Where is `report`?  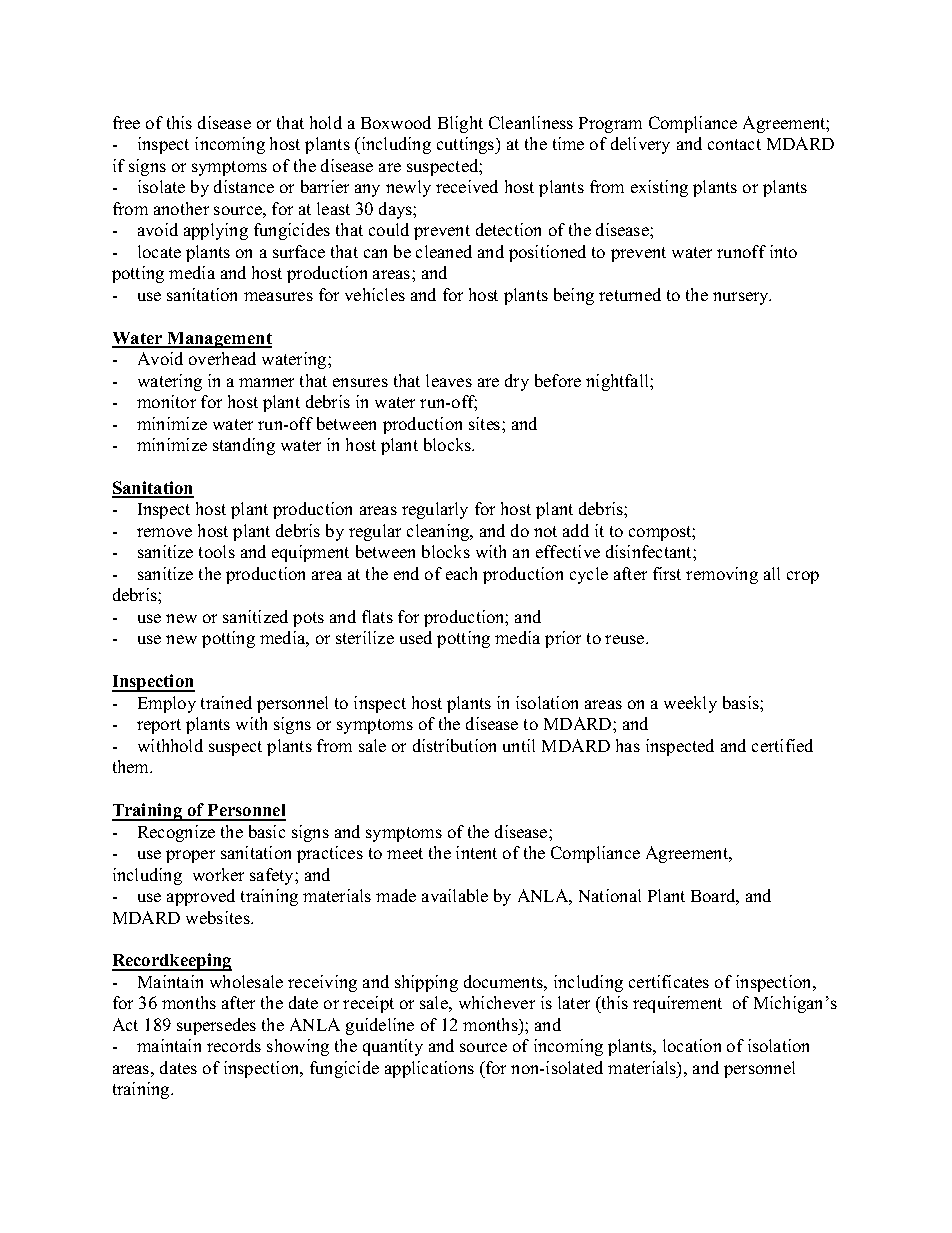
report is located at coordinates (159, 726).
